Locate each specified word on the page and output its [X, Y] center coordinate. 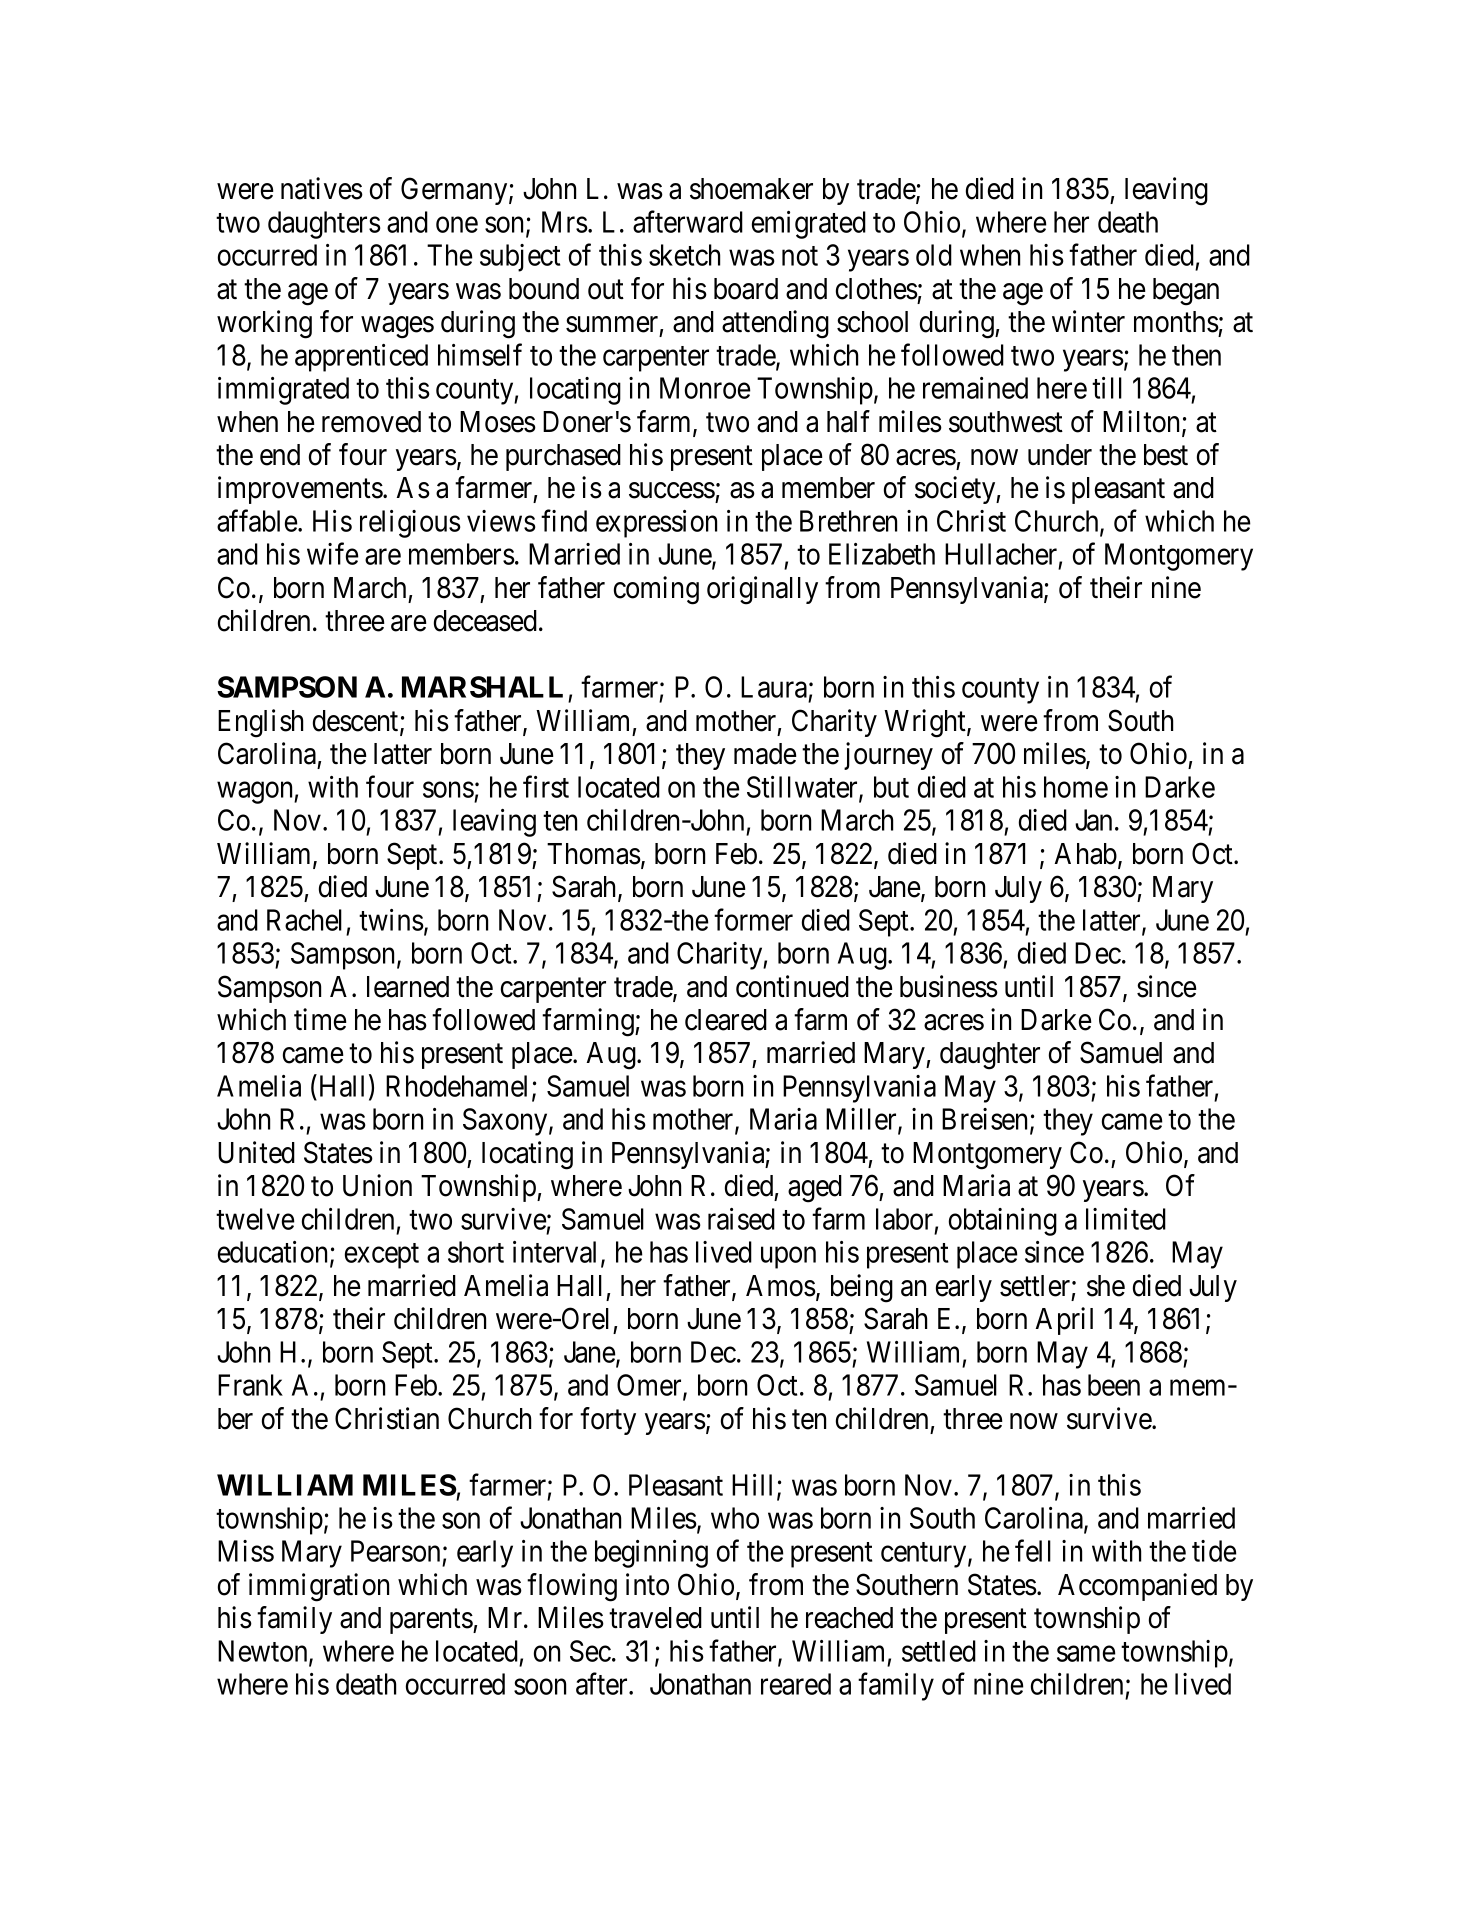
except [382, 1256]
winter [1088, 321]
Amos [781, 1286]
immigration [319, 1587]
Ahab [1086, 854]
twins [391, 920]
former [753, 919]
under [1060, 455]
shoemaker [751, 189]
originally [762, 590]
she [1106, 1286]
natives [322, 188]
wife [333, 554]
